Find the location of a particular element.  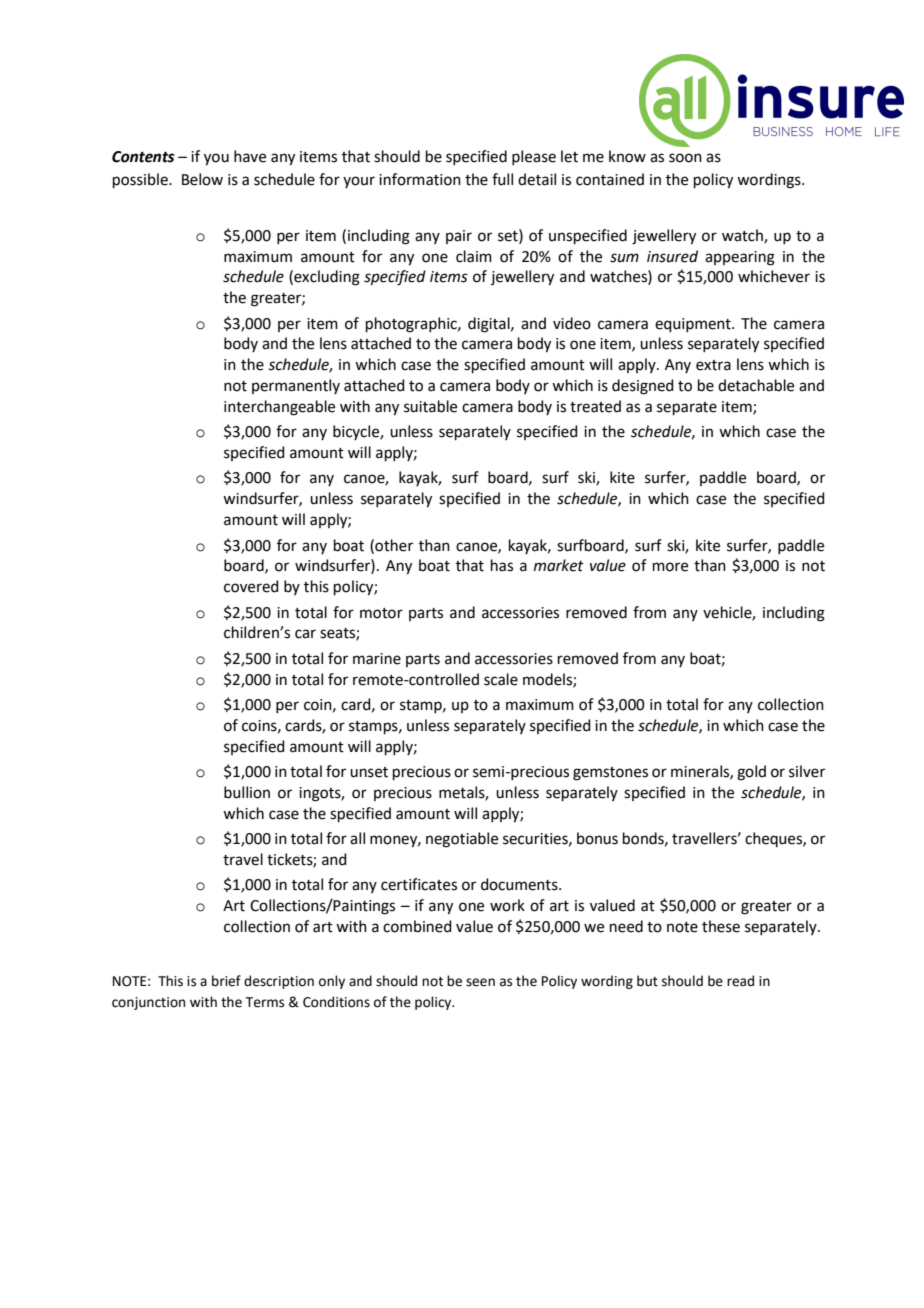

bullion is located at coordinates (247, 792).
